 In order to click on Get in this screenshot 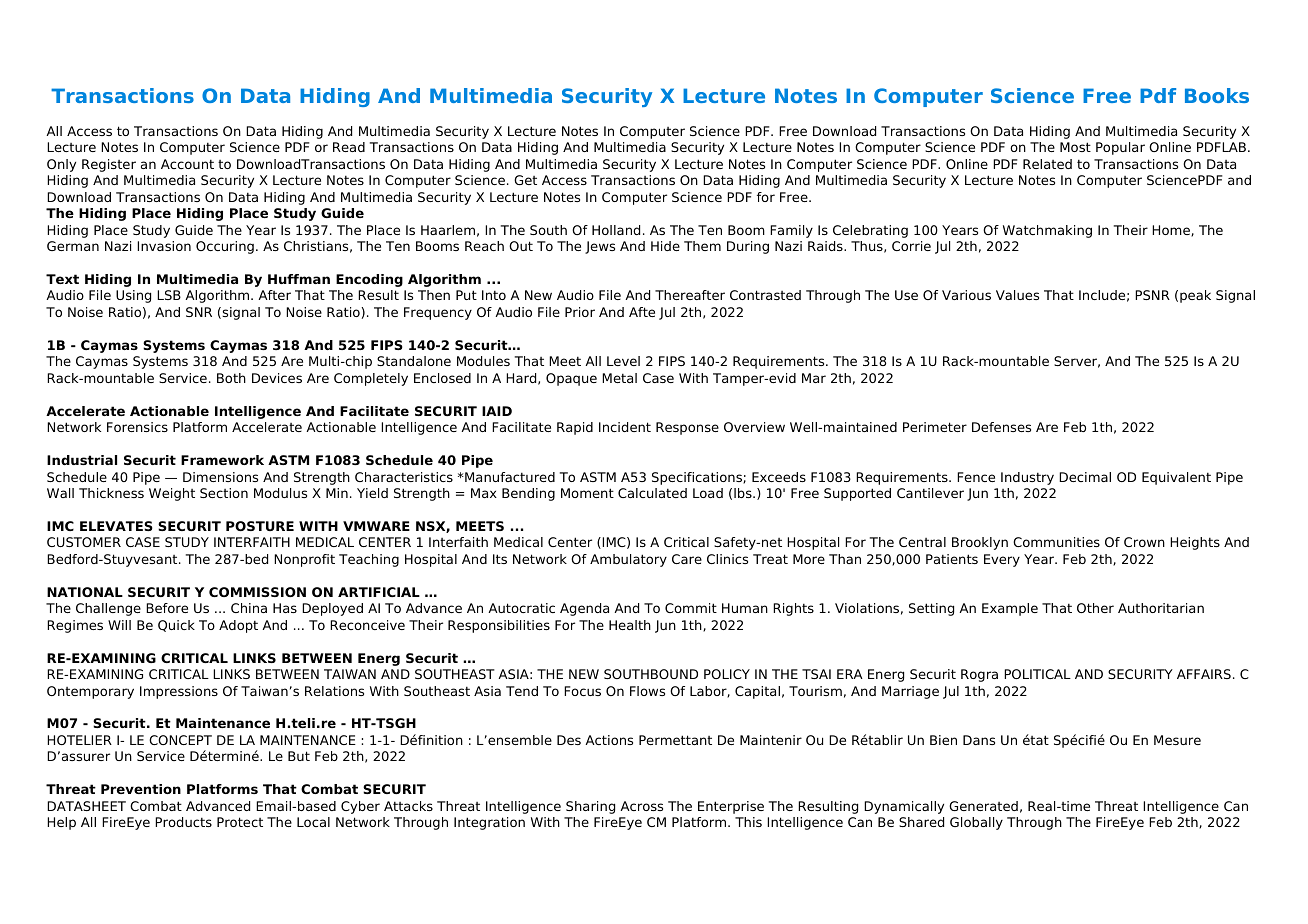, I will do `click(525, 180)`.
